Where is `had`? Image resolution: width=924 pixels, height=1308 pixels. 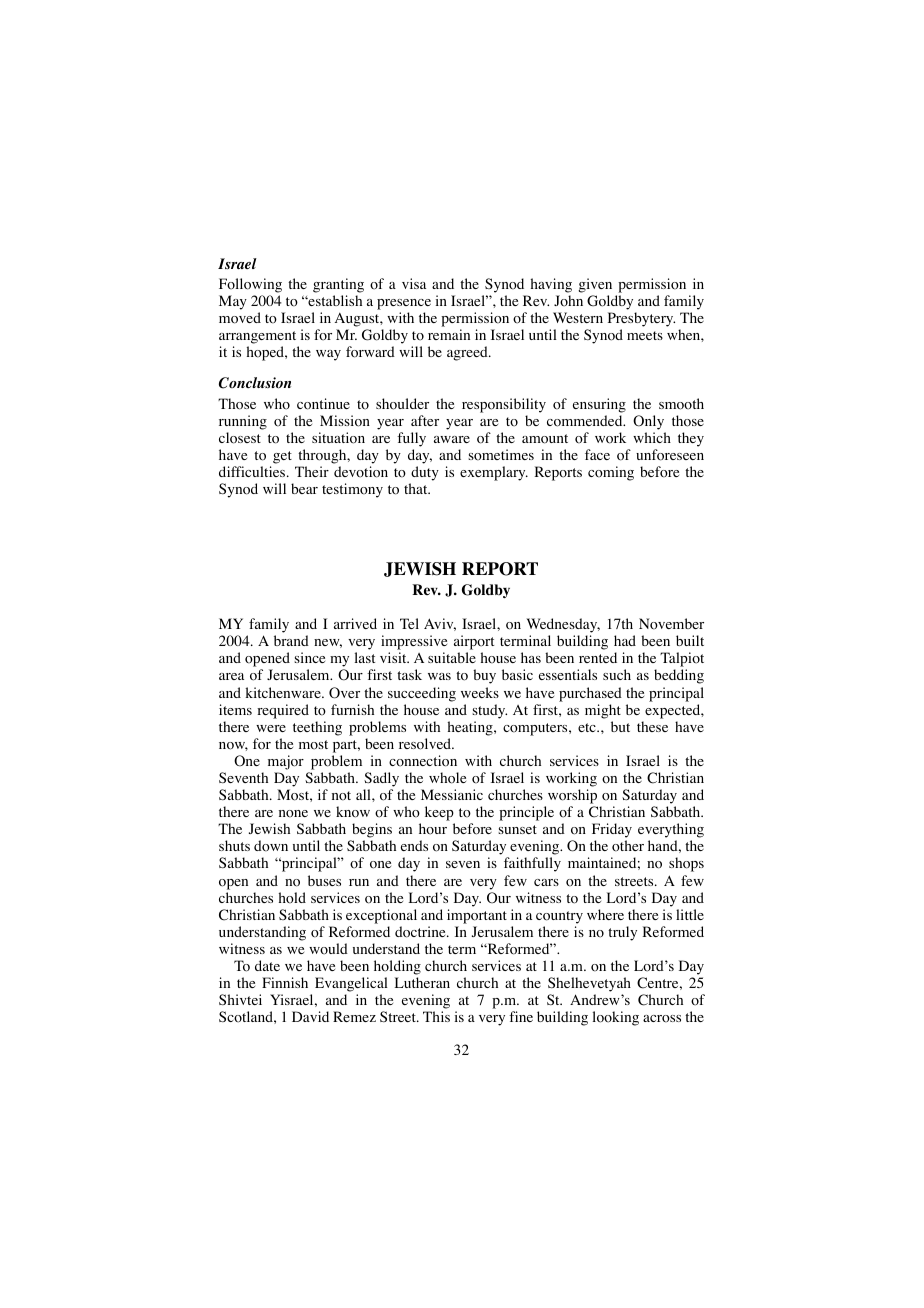 had is located at coordinates (625, 640).
